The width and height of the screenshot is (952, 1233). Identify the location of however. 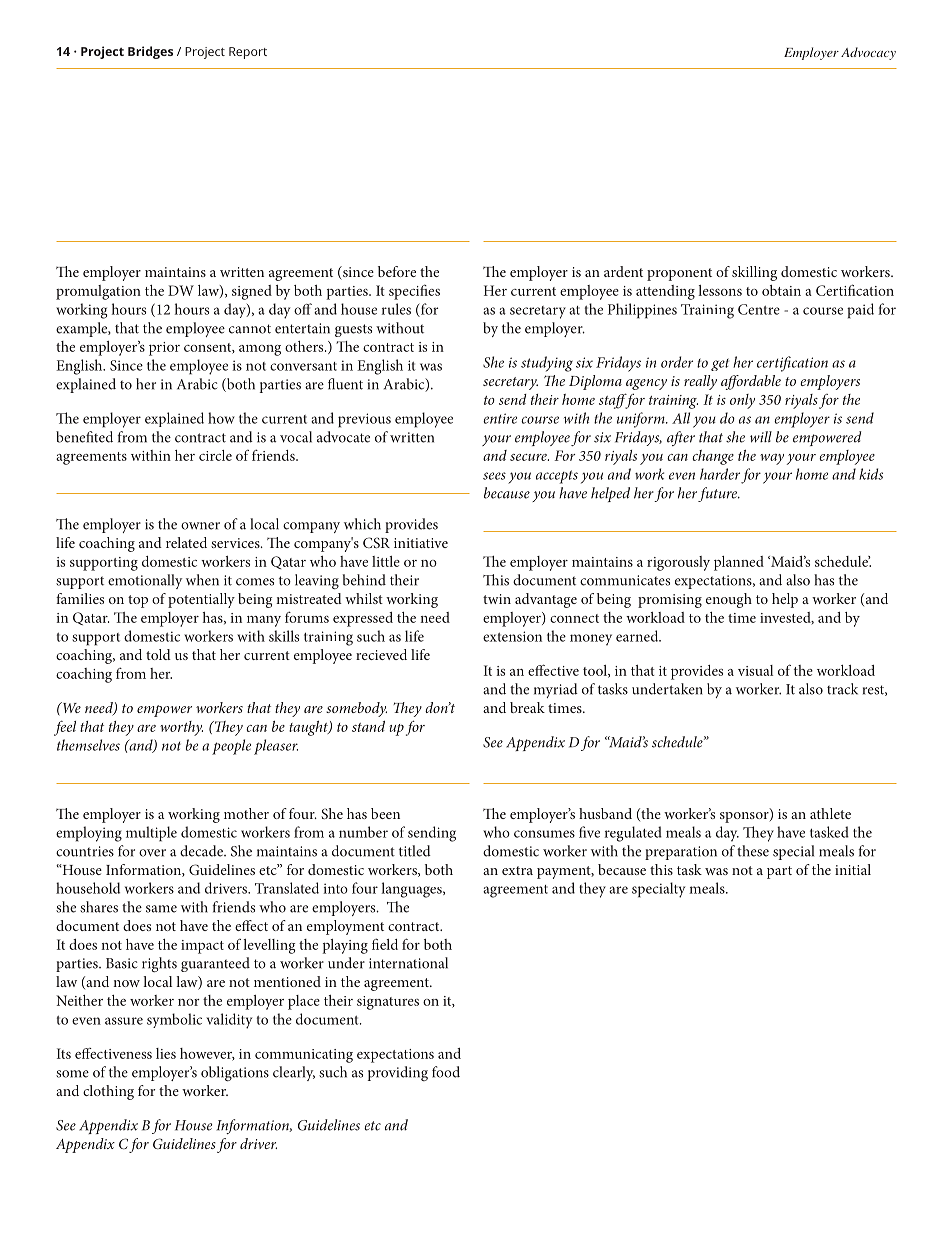
(207, 1054).
